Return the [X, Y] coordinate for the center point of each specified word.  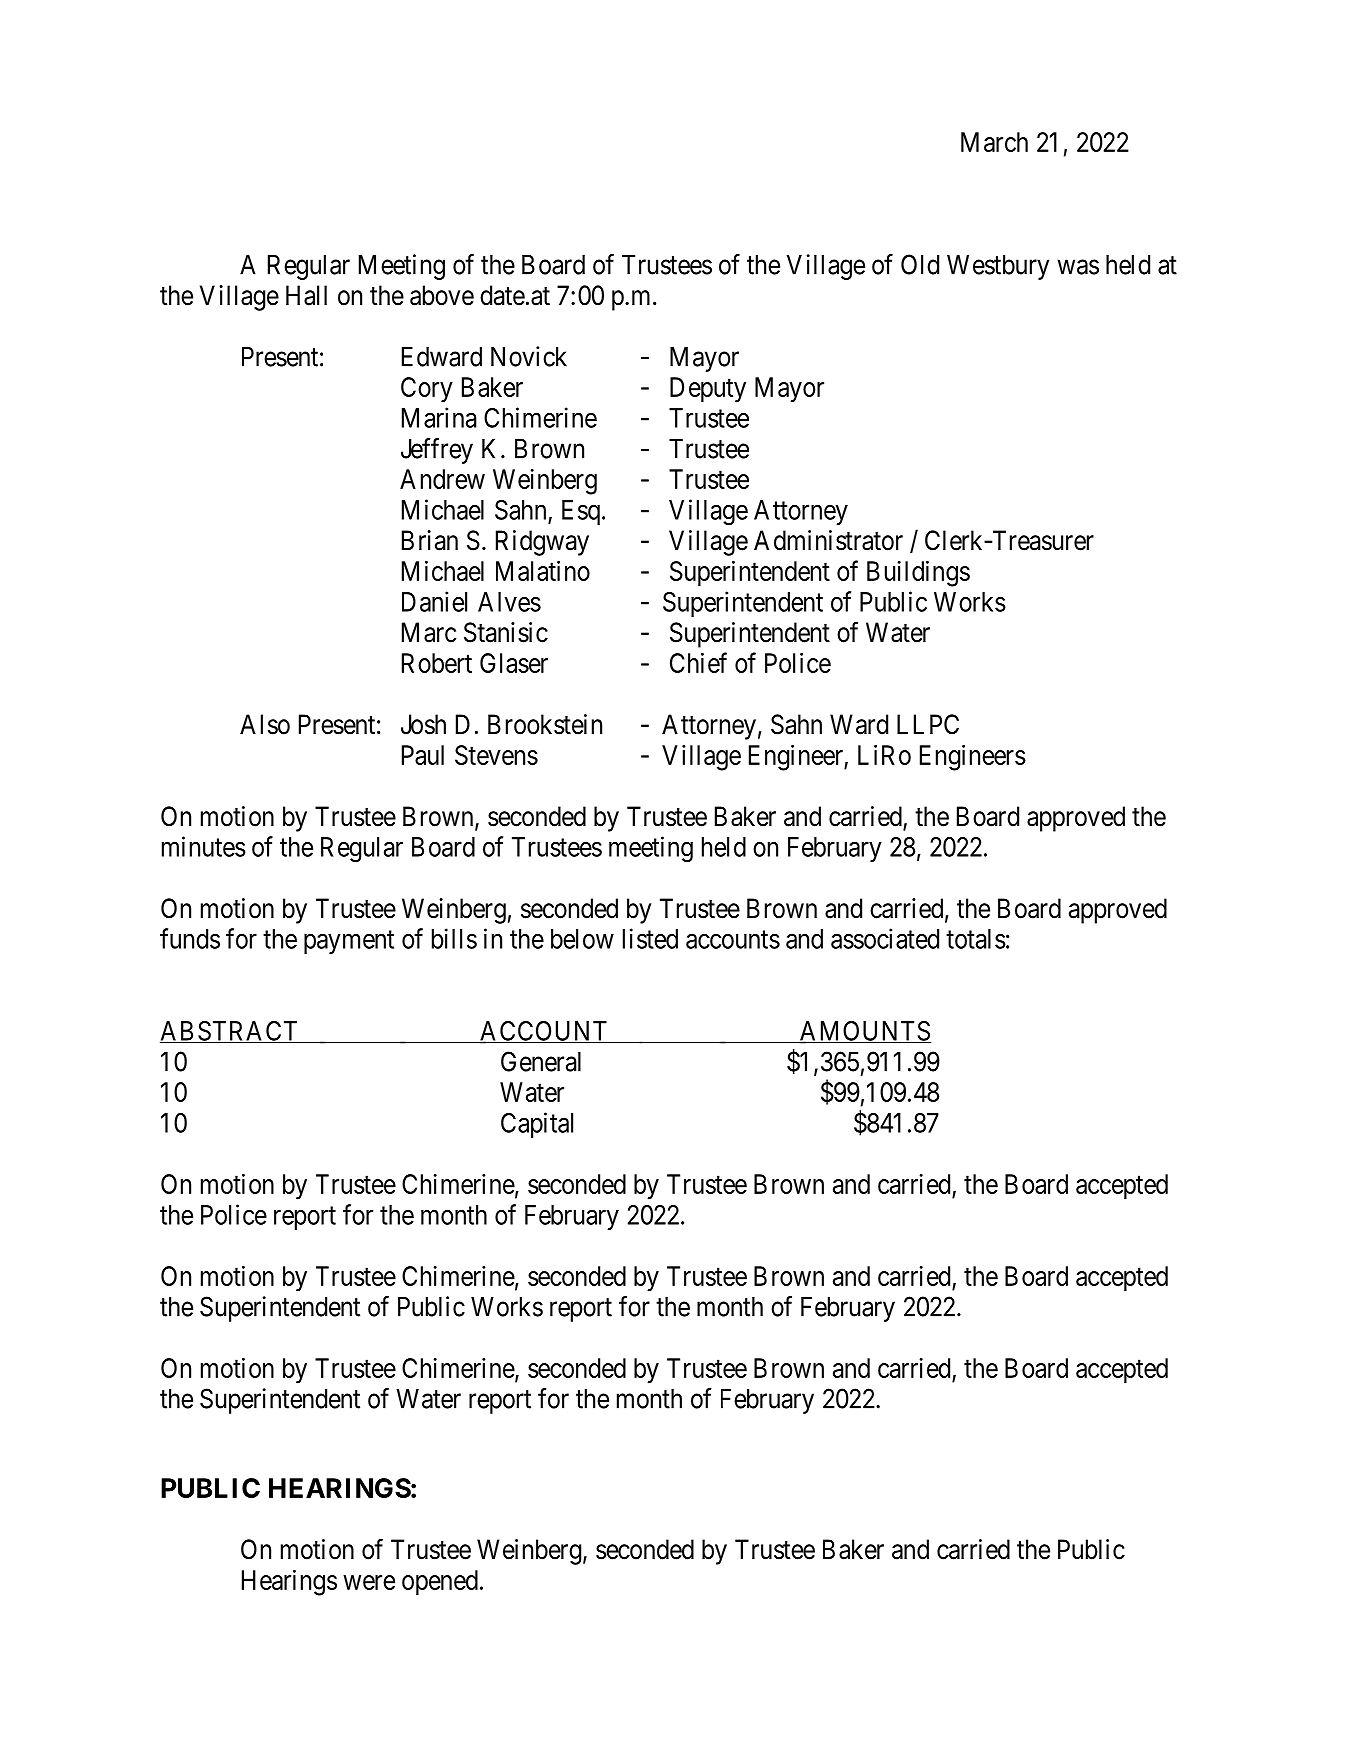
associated [885, 938]
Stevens [496, 755]
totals [976, 939]
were [369, 1582]
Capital [537, 1125]
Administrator [828, 540]
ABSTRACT [230, 1032]
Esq [581, 512]
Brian [430, 540]
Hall [306, 295]
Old [920, 264]
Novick [529, 356]
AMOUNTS [864, 1032]
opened [440, 1582]
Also [265, 724]
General [541, 1061]
